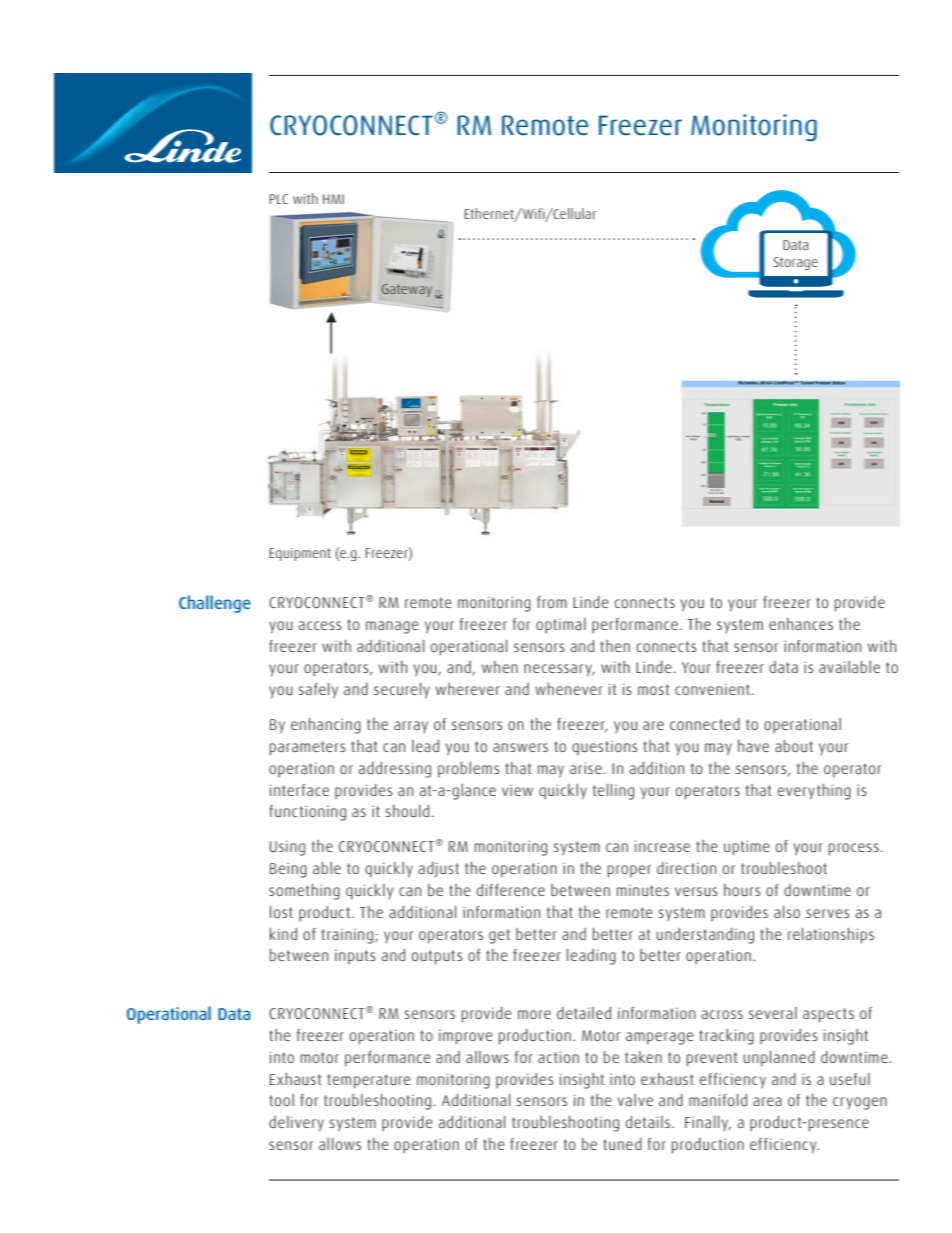  What do you see at coordinates (296, 1124) in the page?
I see `delivery` at bounding box center [296, 1124].
